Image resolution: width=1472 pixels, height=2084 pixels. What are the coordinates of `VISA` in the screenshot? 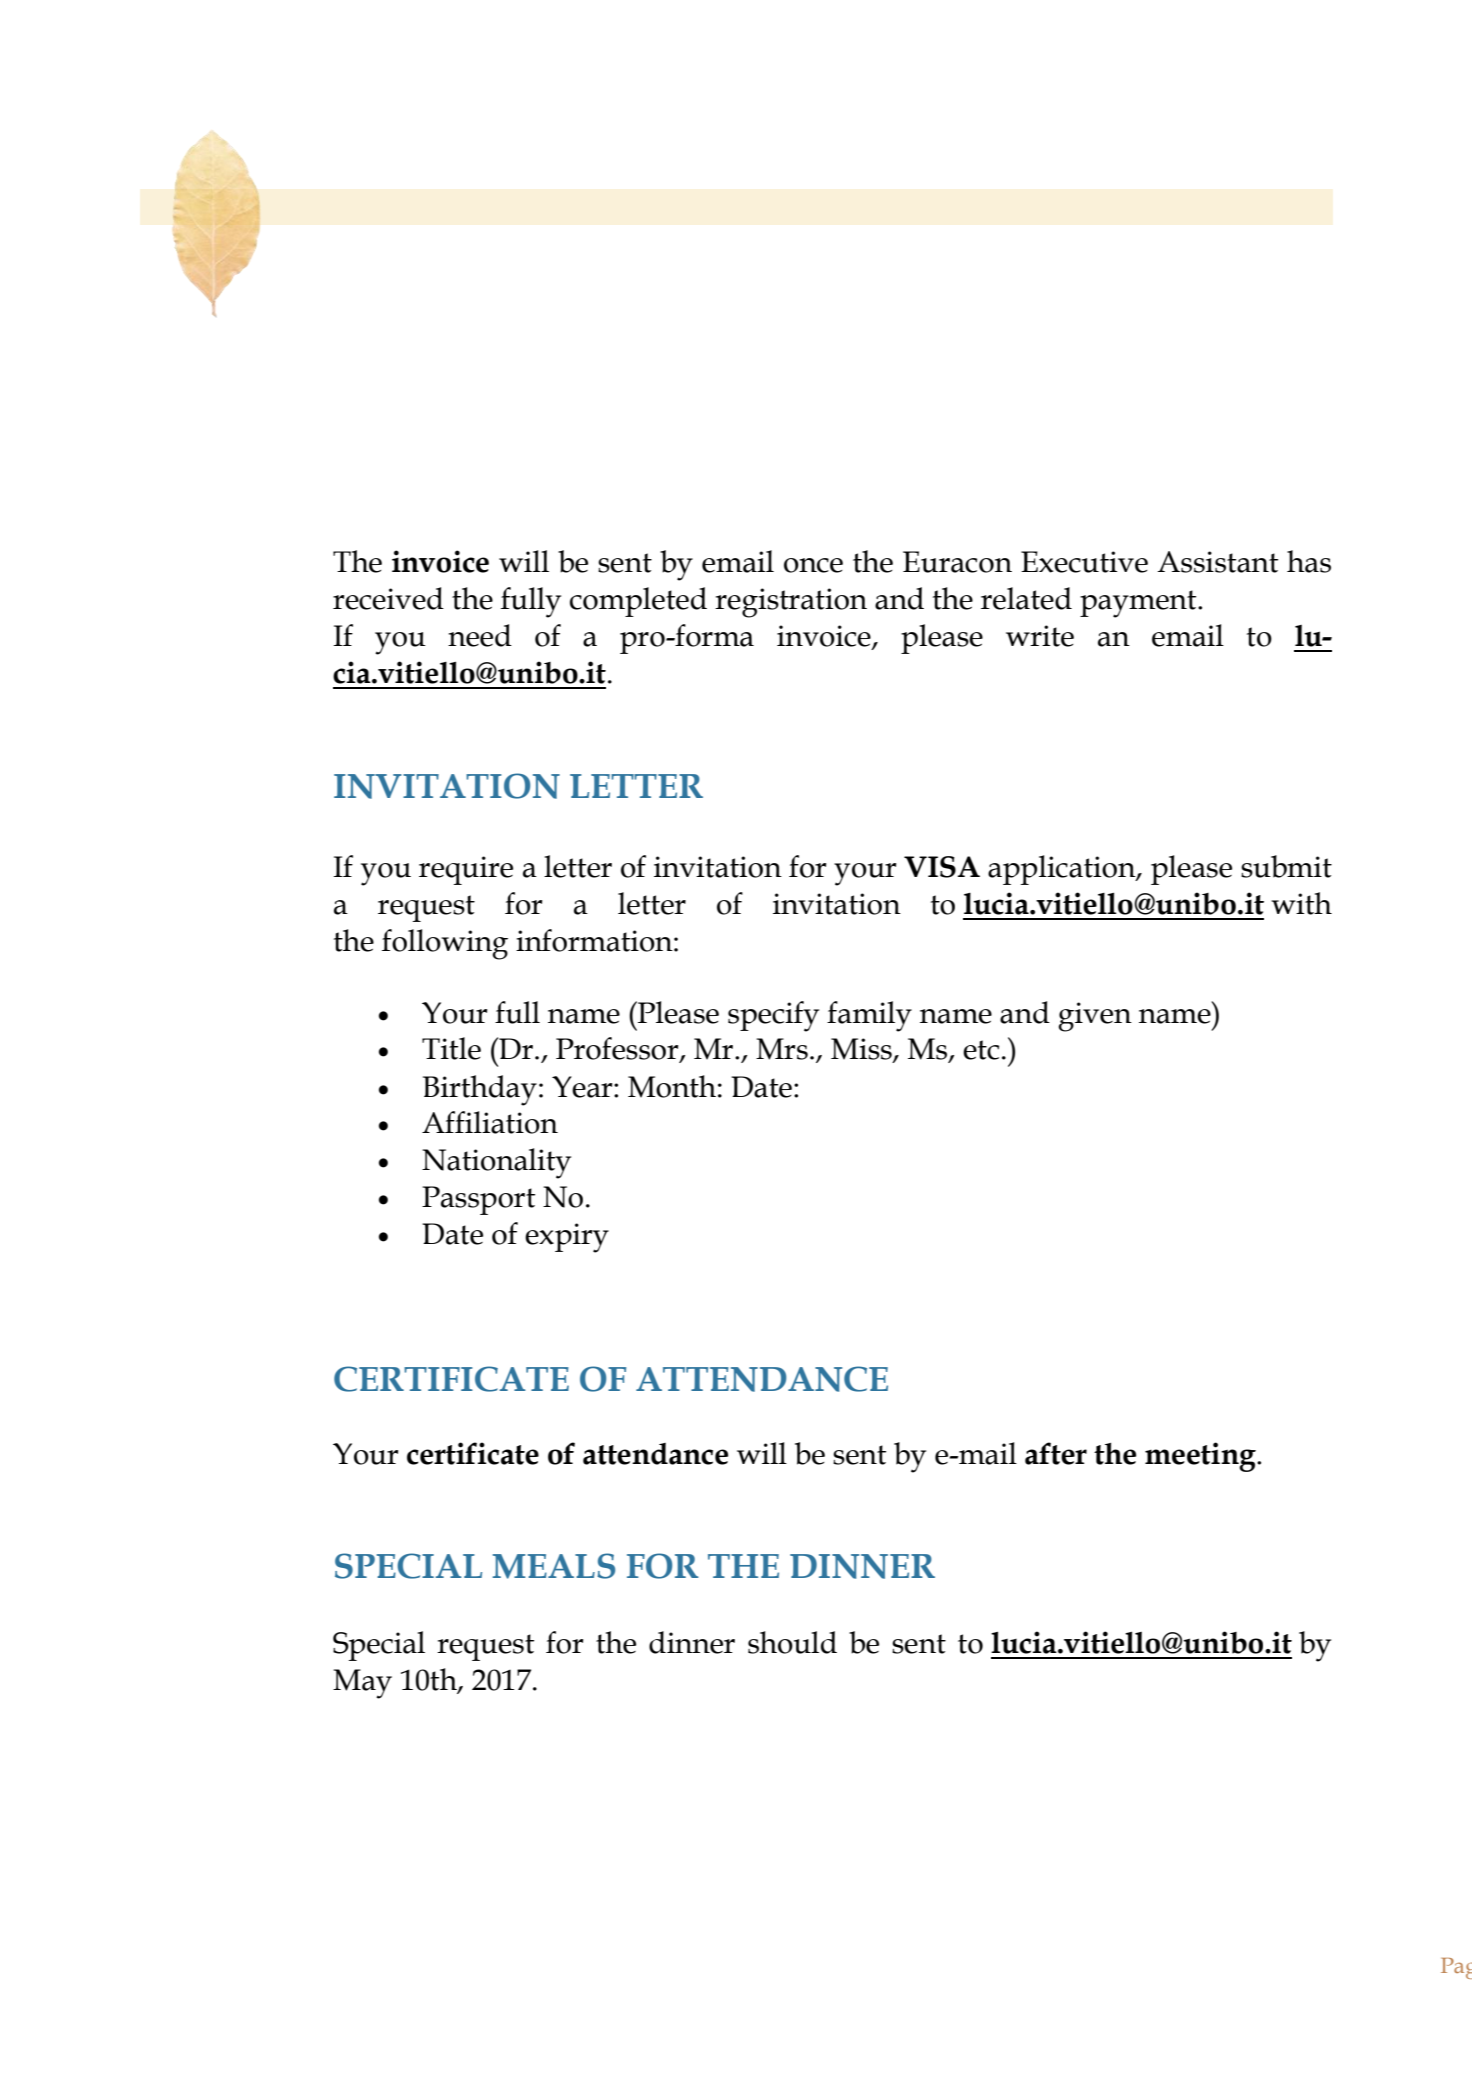 It's located at (942, 867).
